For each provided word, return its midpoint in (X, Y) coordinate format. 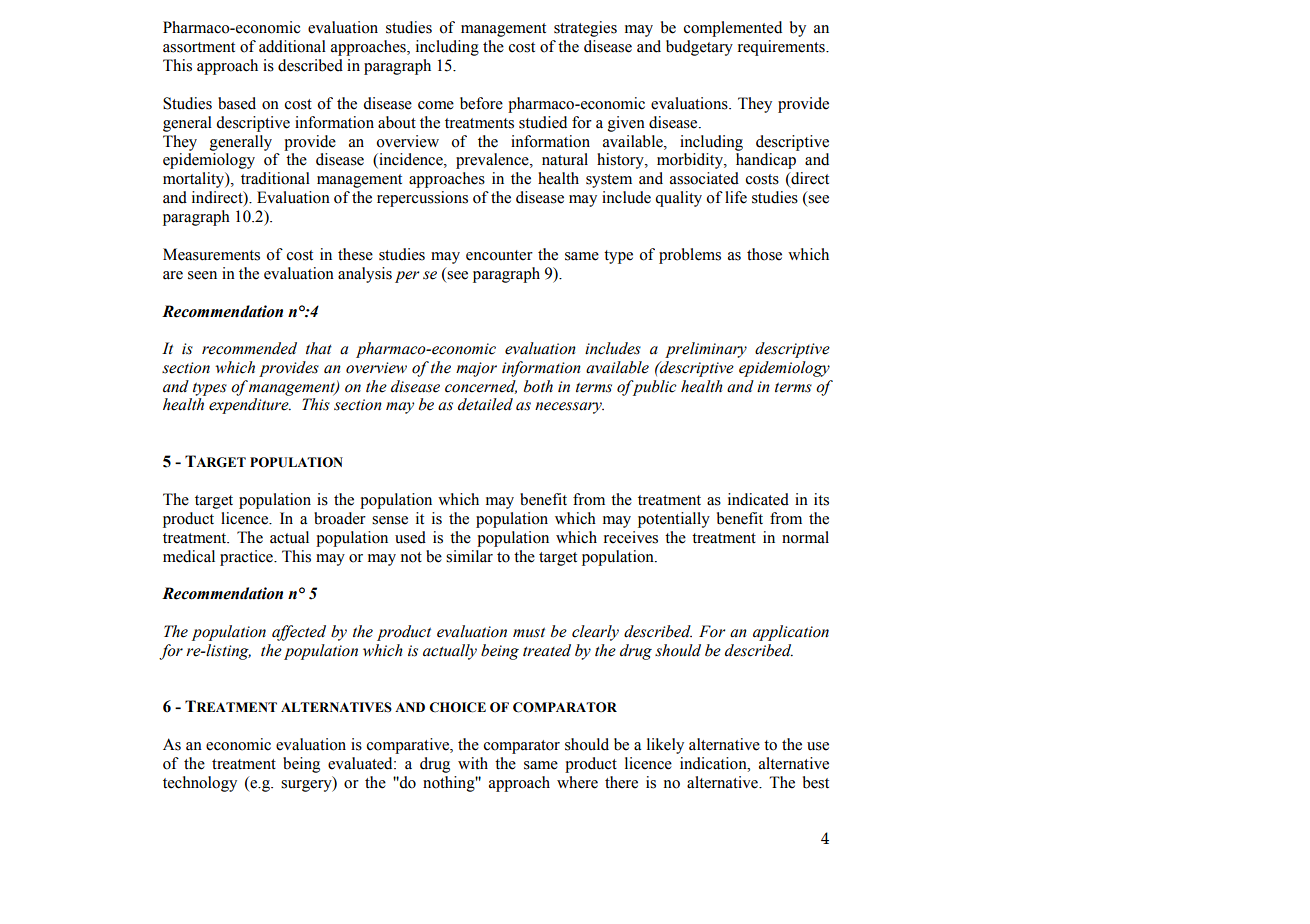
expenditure (250, 406)
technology (200, 784)
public (653, 388)
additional (292, 46)
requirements (782, 48)
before (481, 103)
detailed (485, 404)
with (473, 763)
